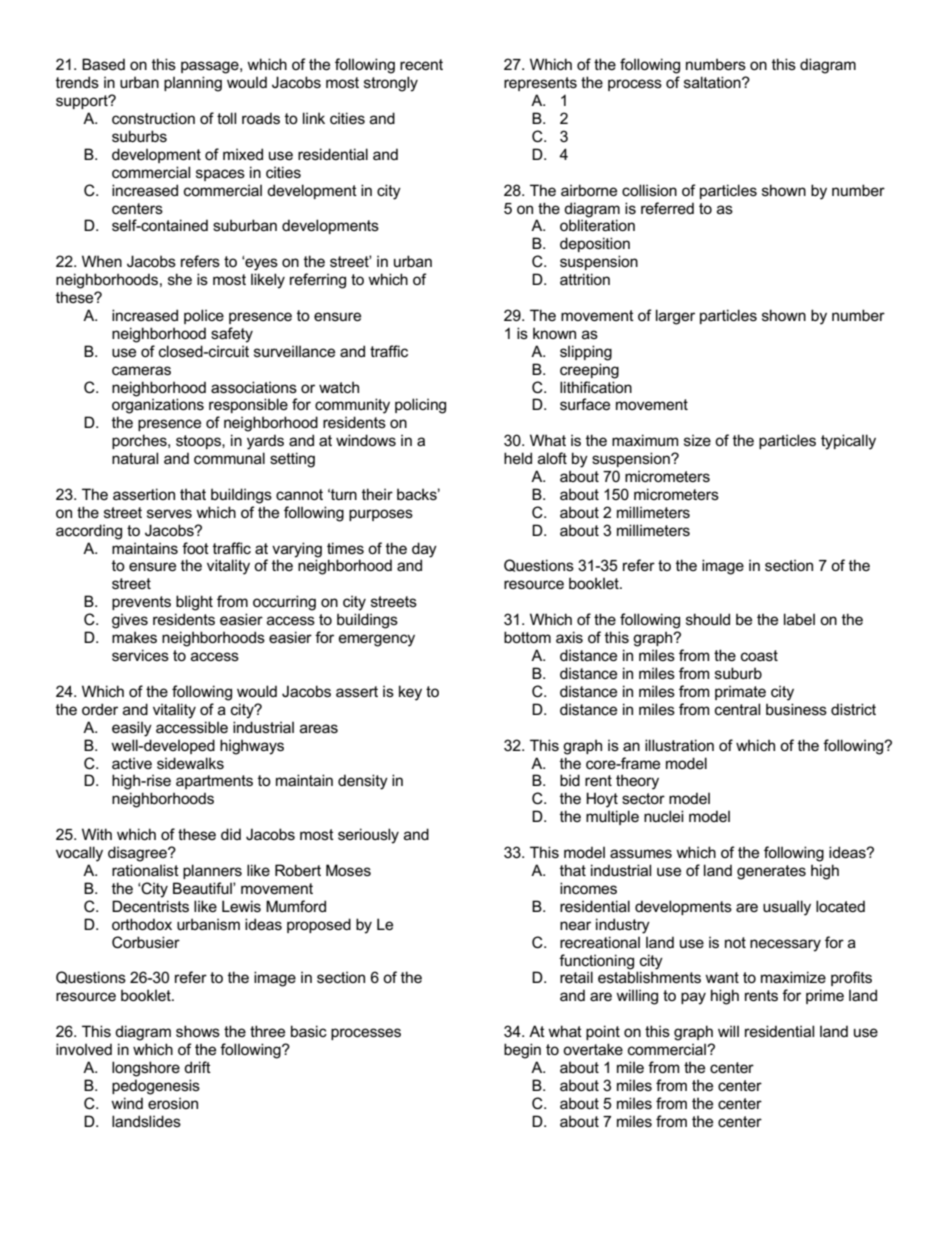 The image size is (952, 1233). What do you see at coordinates (424, 551) in the screenshot?
I see `day` at bounding box center [424, 551].
